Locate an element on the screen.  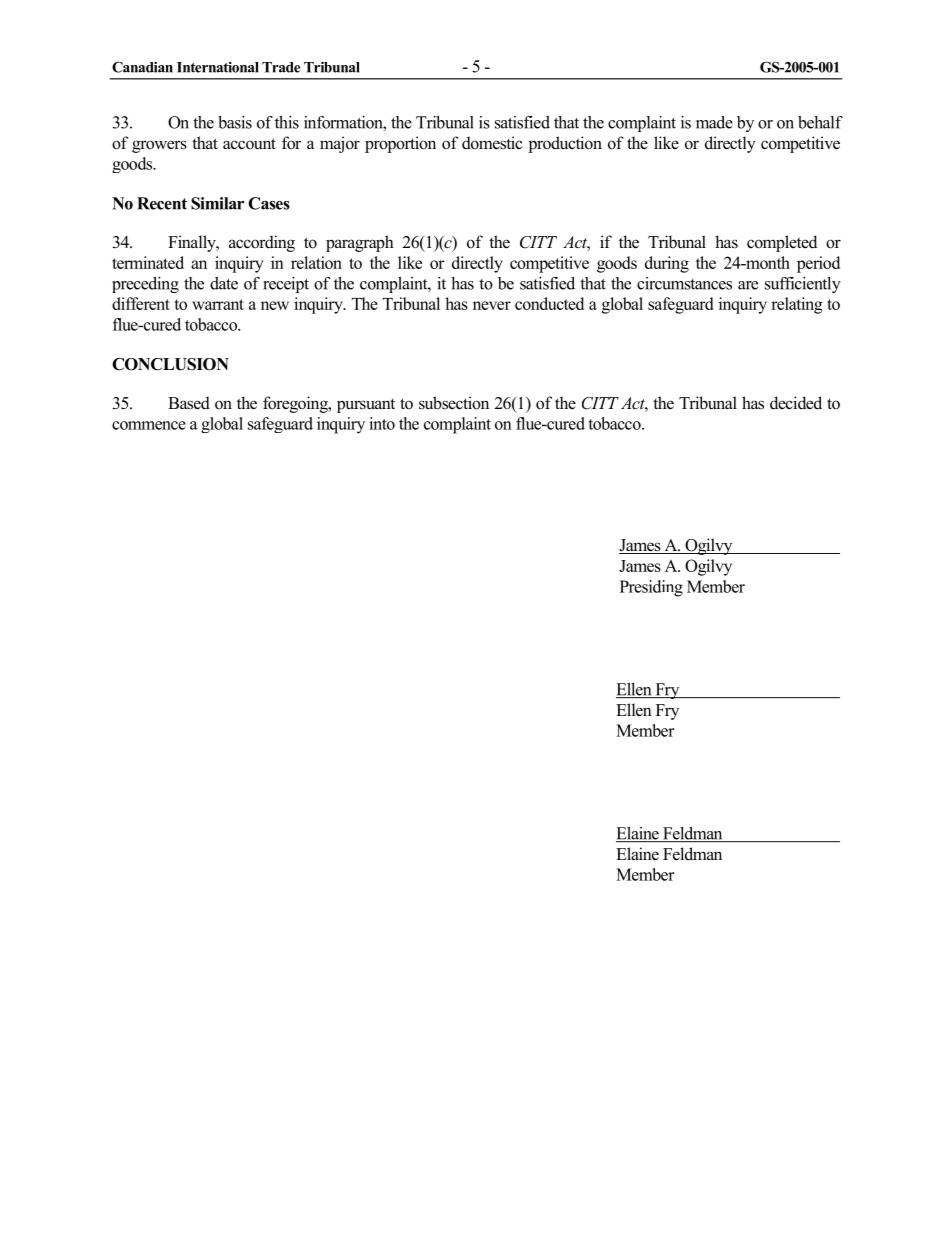
commence is located at coordinates (149, 425).
